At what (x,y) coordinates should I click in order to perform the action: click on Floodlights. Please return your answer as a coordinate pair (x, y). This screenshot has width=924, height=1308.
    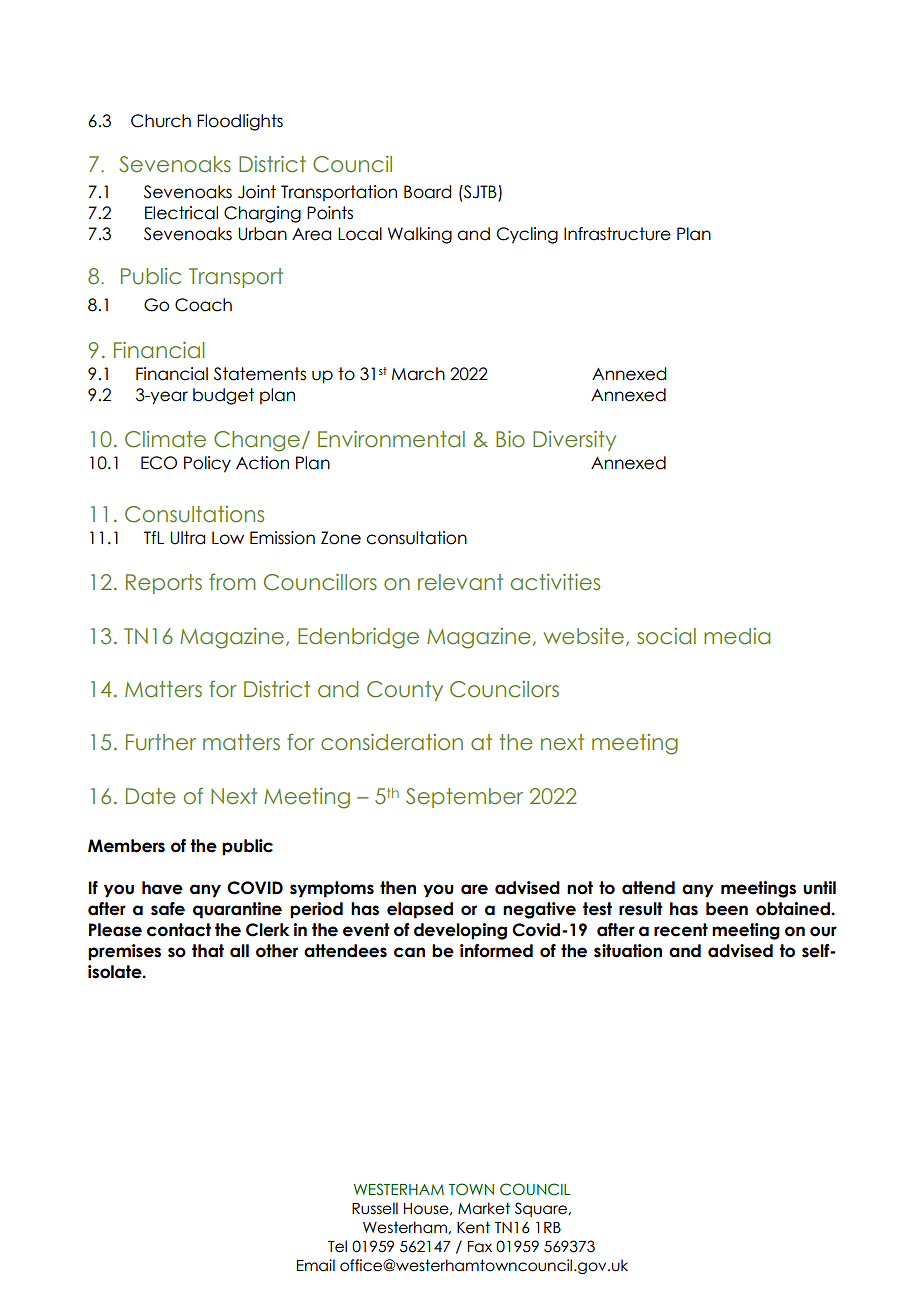
    Looking at the image, I should click on (240, 122).
